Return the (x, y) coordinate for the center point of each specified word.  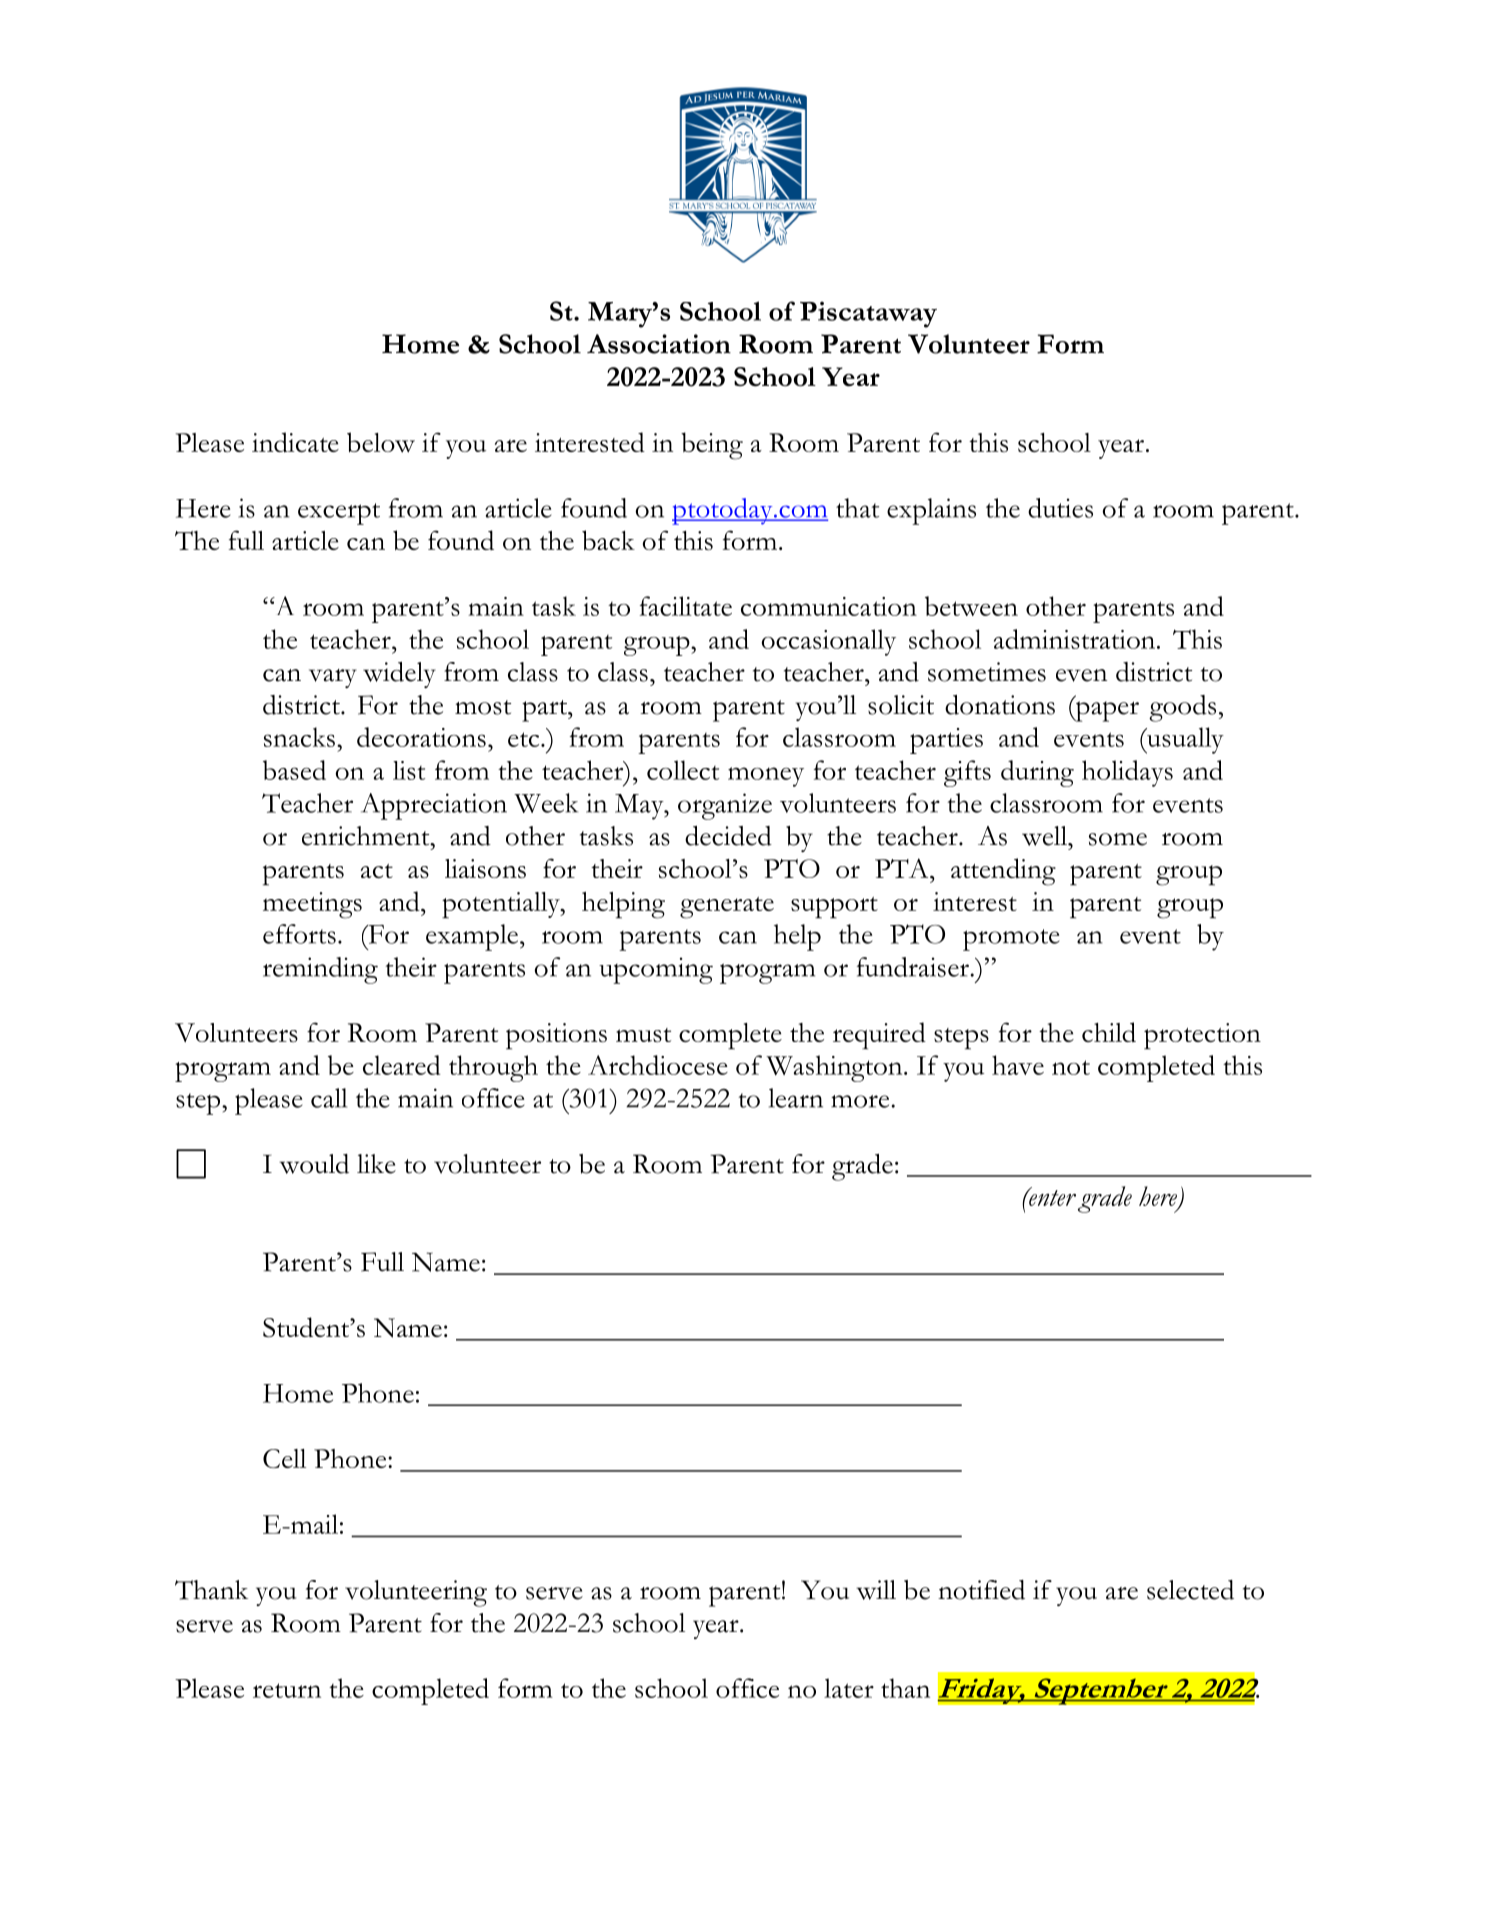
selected (1190, 1590)
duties (1060, 508)
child (1109, 1032)
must (643, 1035)
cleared (401, 1065)
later (849, 1688)
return (287, 1690)
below (381, 442)
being (712, 446)
